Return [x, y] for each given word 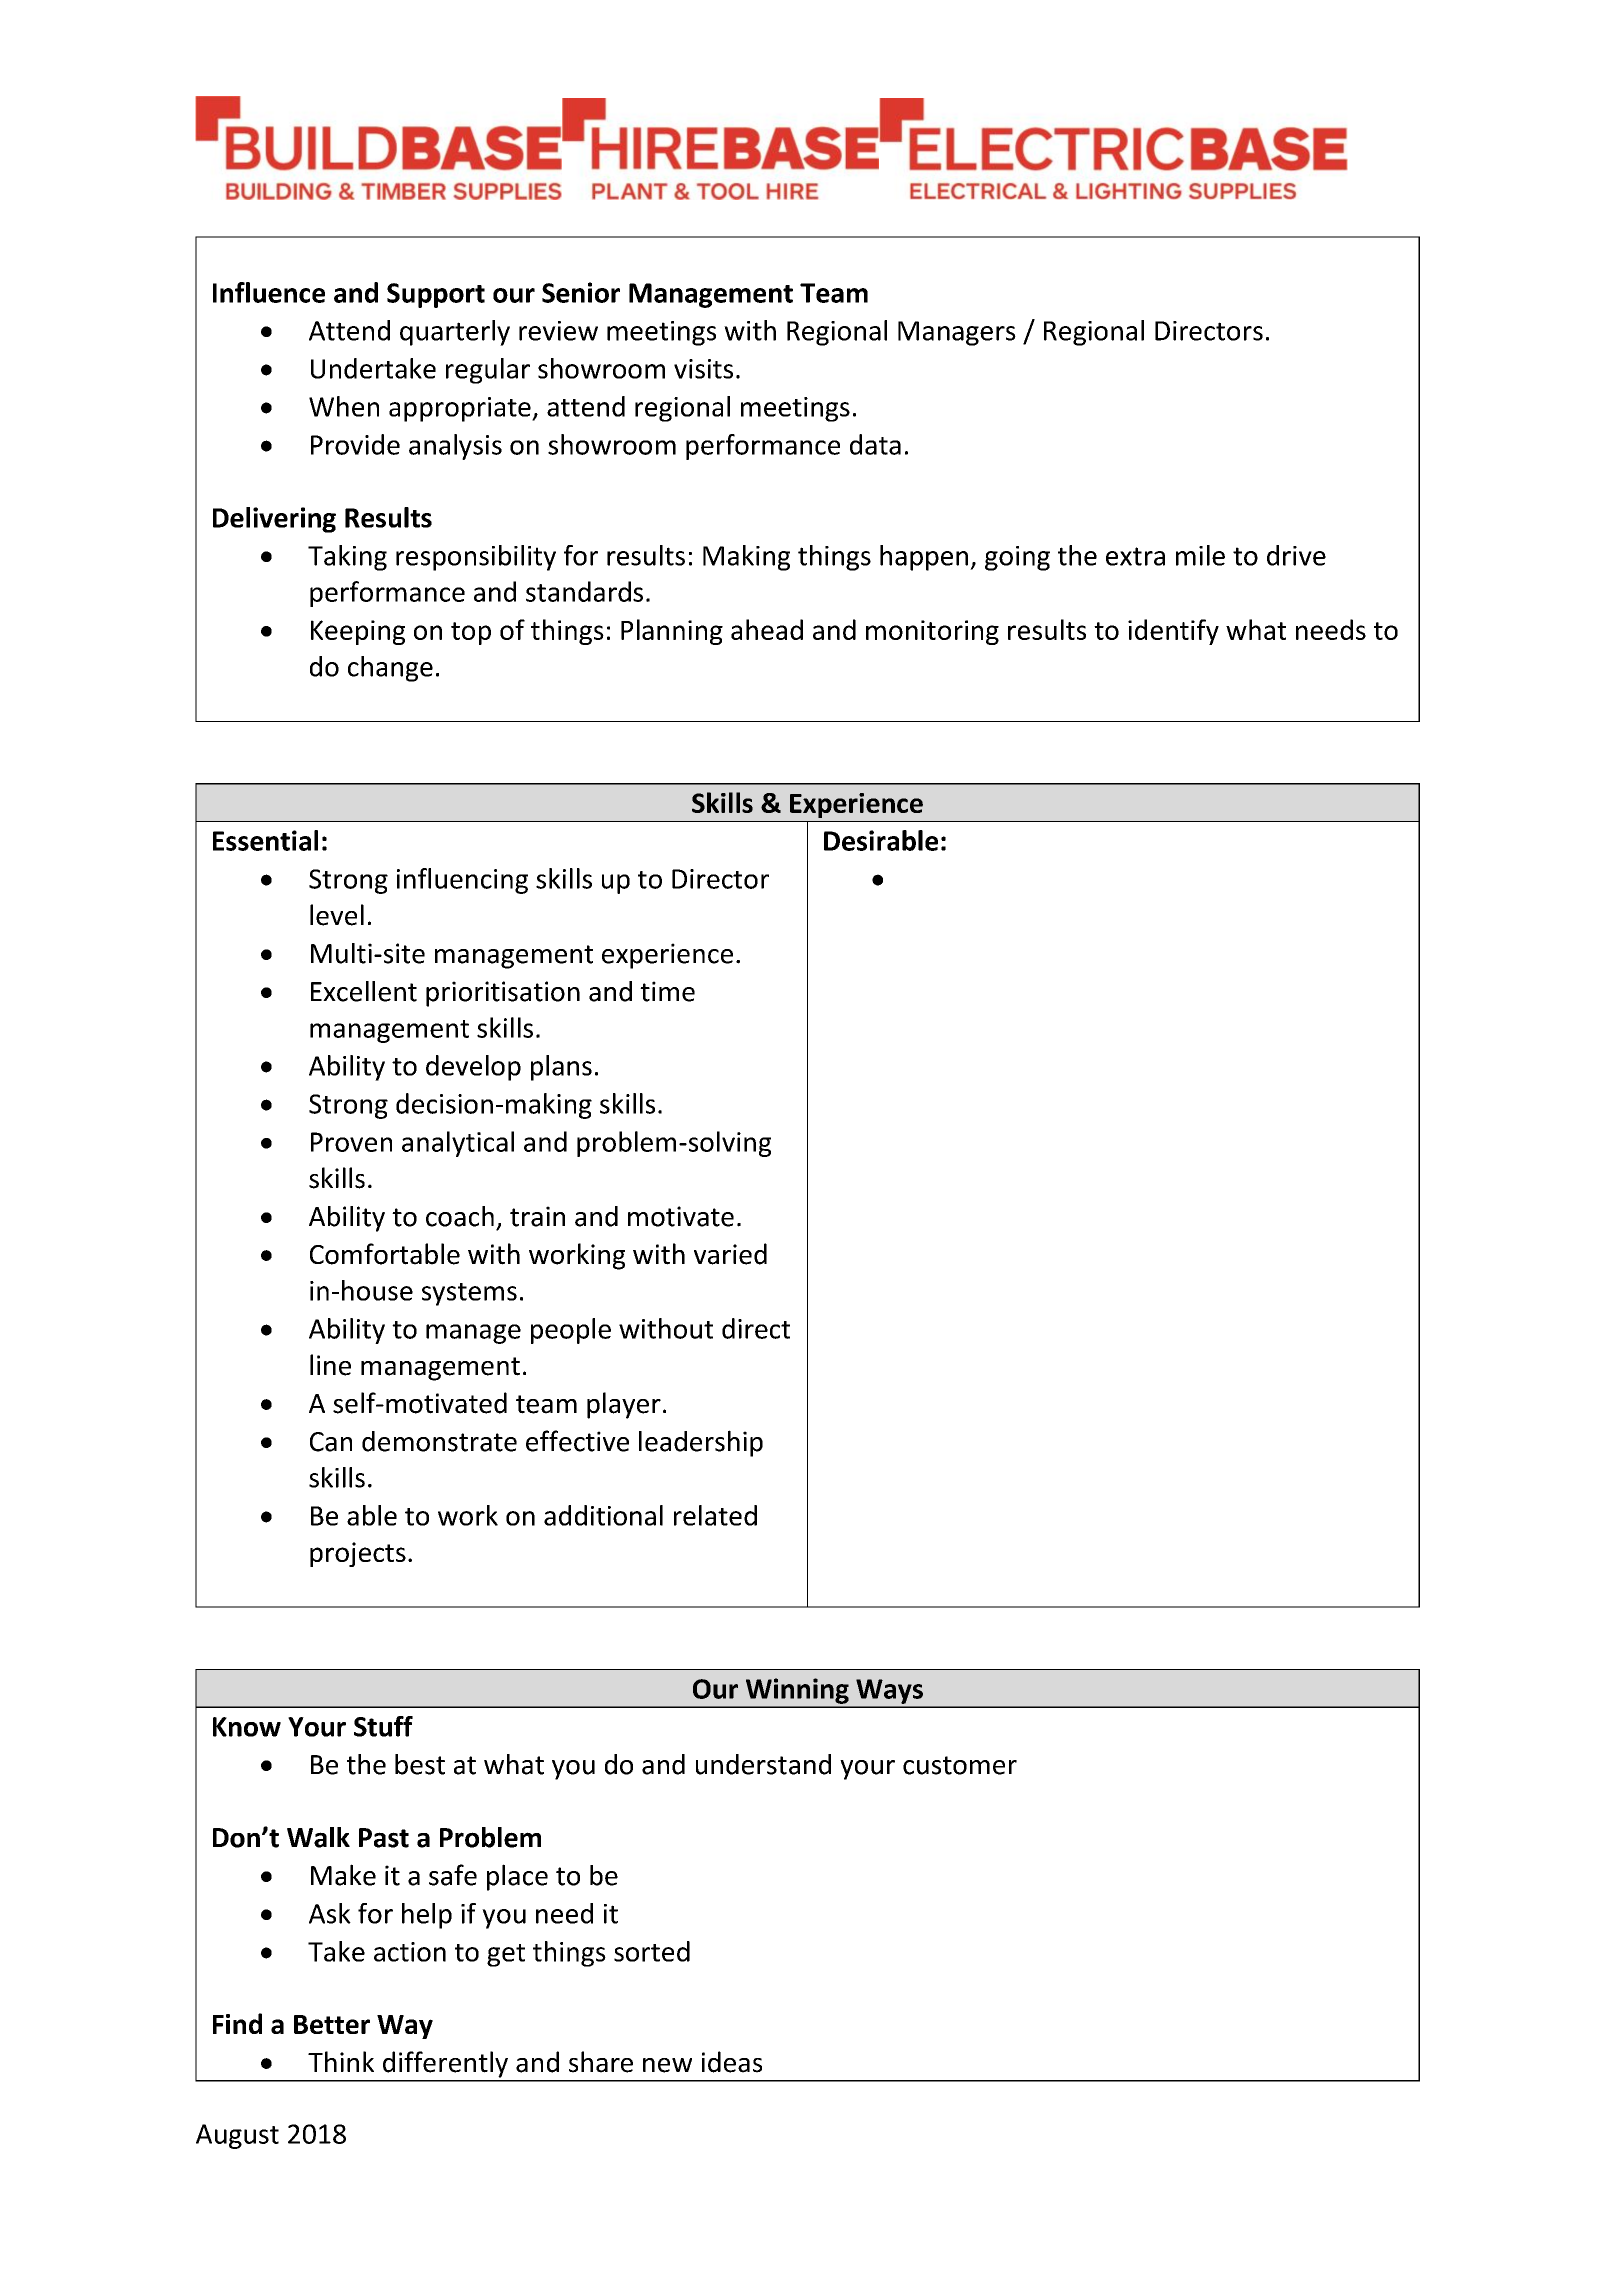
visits [703, 369]
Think [341, 2061]
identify [1173, 632]
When [344, 406]
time [667, 991]
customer [960, 1765]
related [715, 1515]
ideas [732, 2062]
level [337, 915]
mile [1200, 555]
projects [358, 1554]
